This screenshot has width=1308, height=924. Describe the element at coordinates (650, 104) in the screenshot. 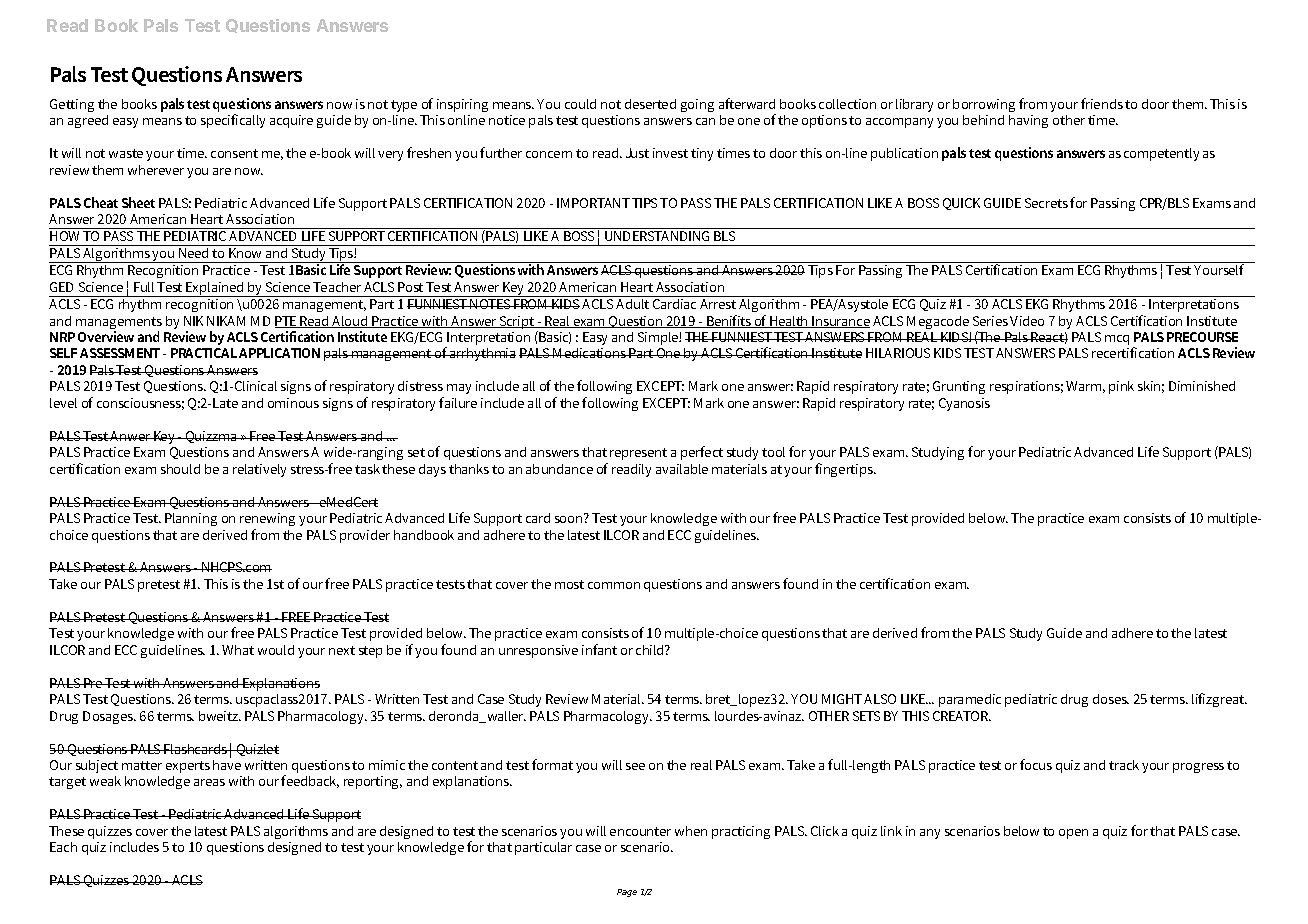

I see `deserted` at that location.
